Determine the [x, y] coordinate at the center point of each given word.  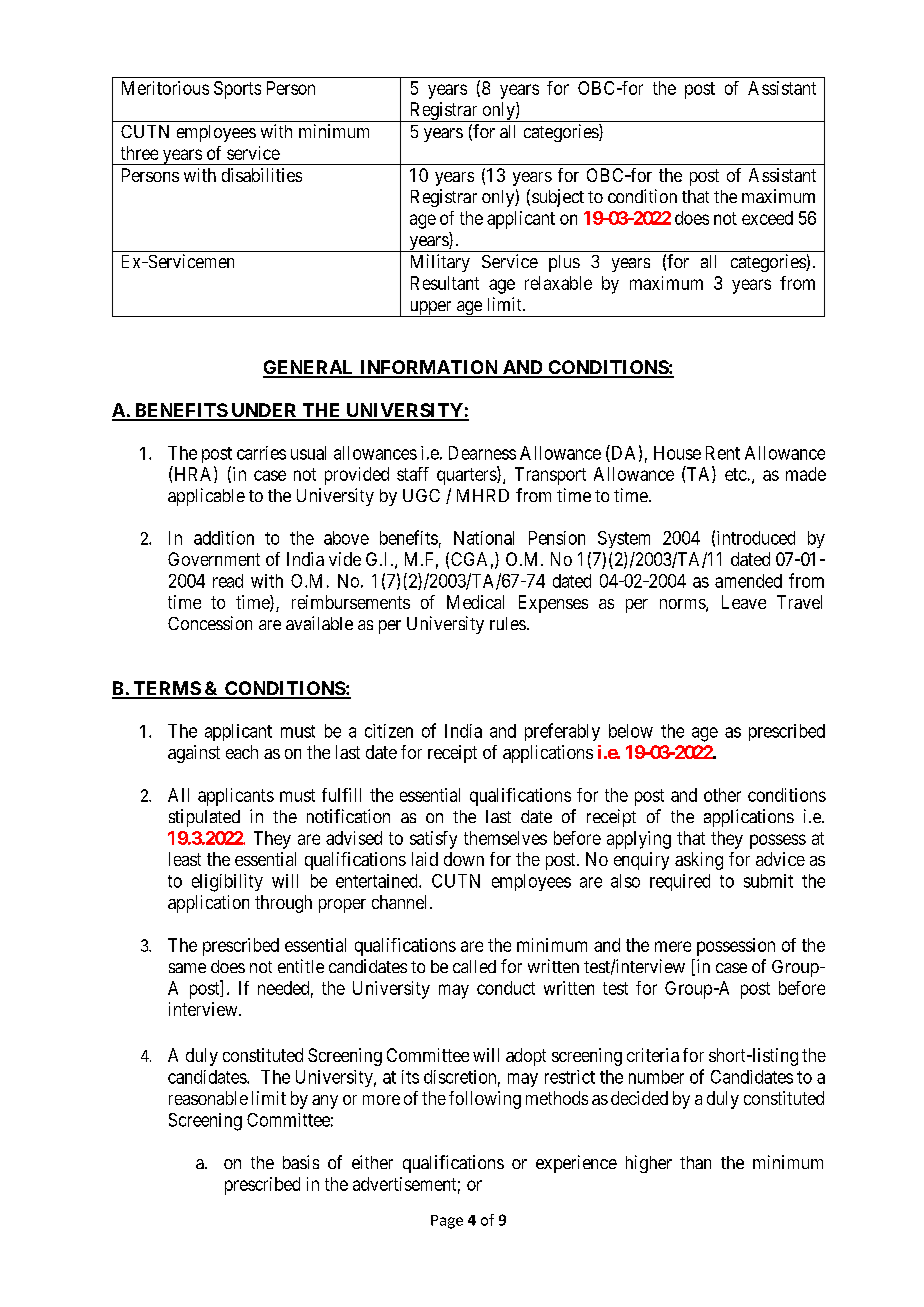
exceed [767, 218]
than [695, 1162]
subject [558, 198]
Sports [237, 90]
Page [447, 1222]
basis [301, 1162]
